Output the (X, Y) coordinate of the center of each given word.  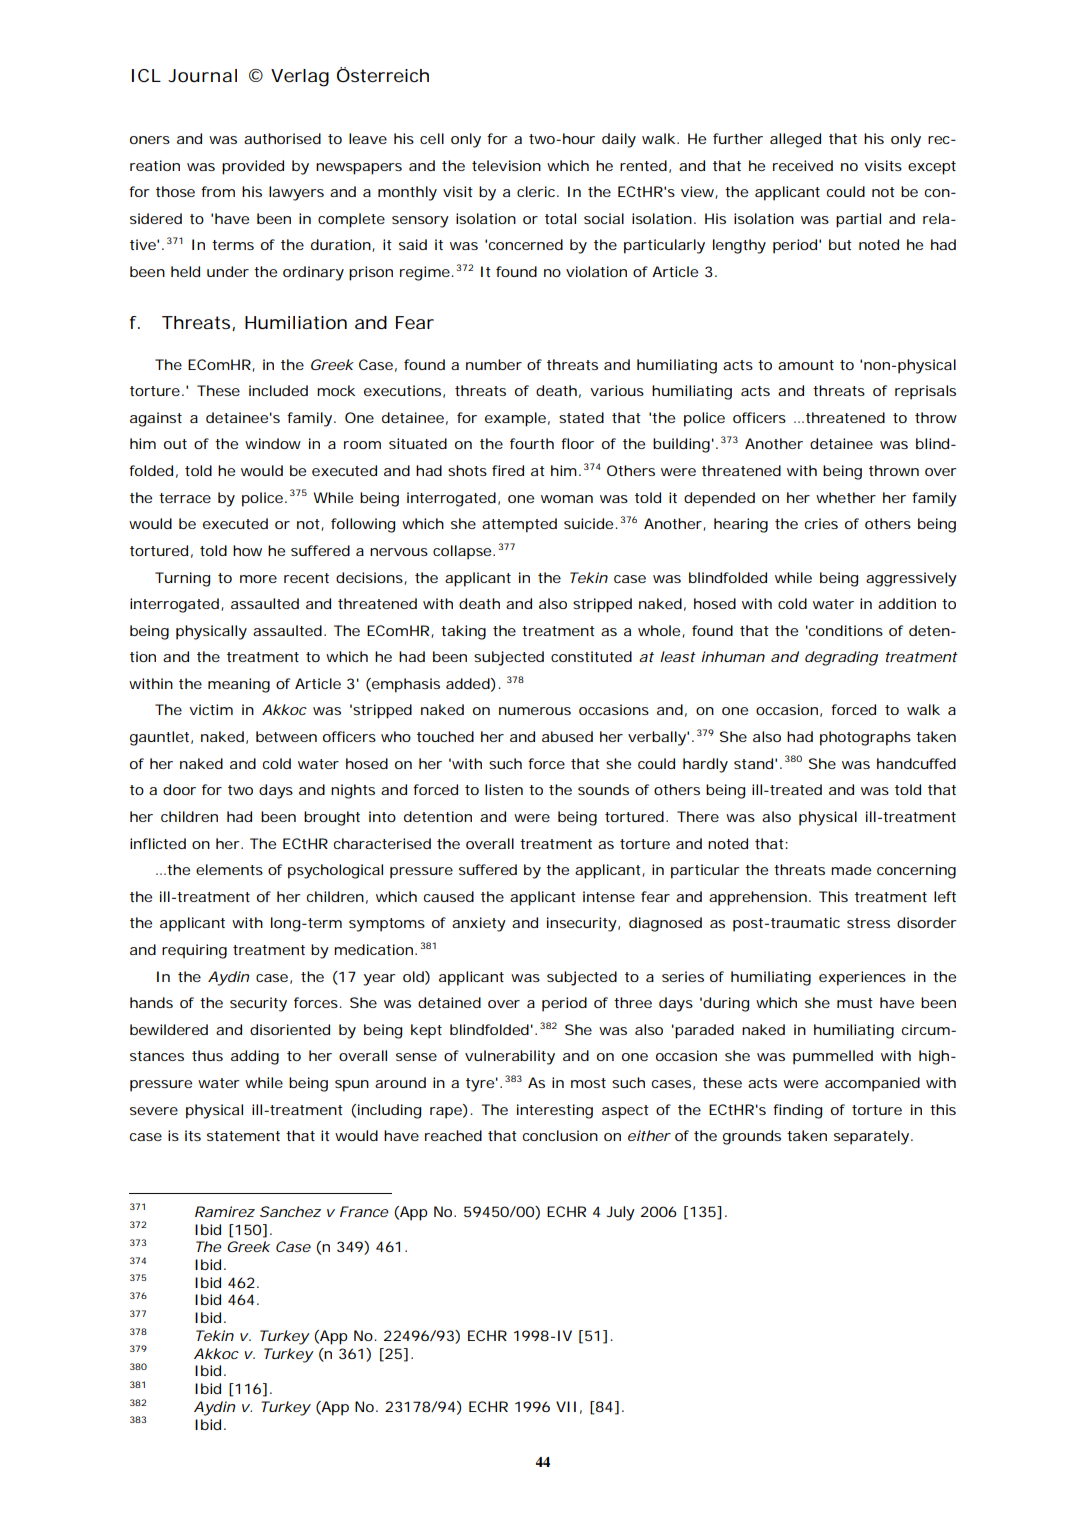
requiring (194, 951)
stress (868, 923)
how (247, 550)
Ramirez (225, 1211)
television (506, 165)
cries (821, 523)
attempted (519, 525)
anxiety (479, 924)
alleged (795, 140)
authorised (282, 138)
